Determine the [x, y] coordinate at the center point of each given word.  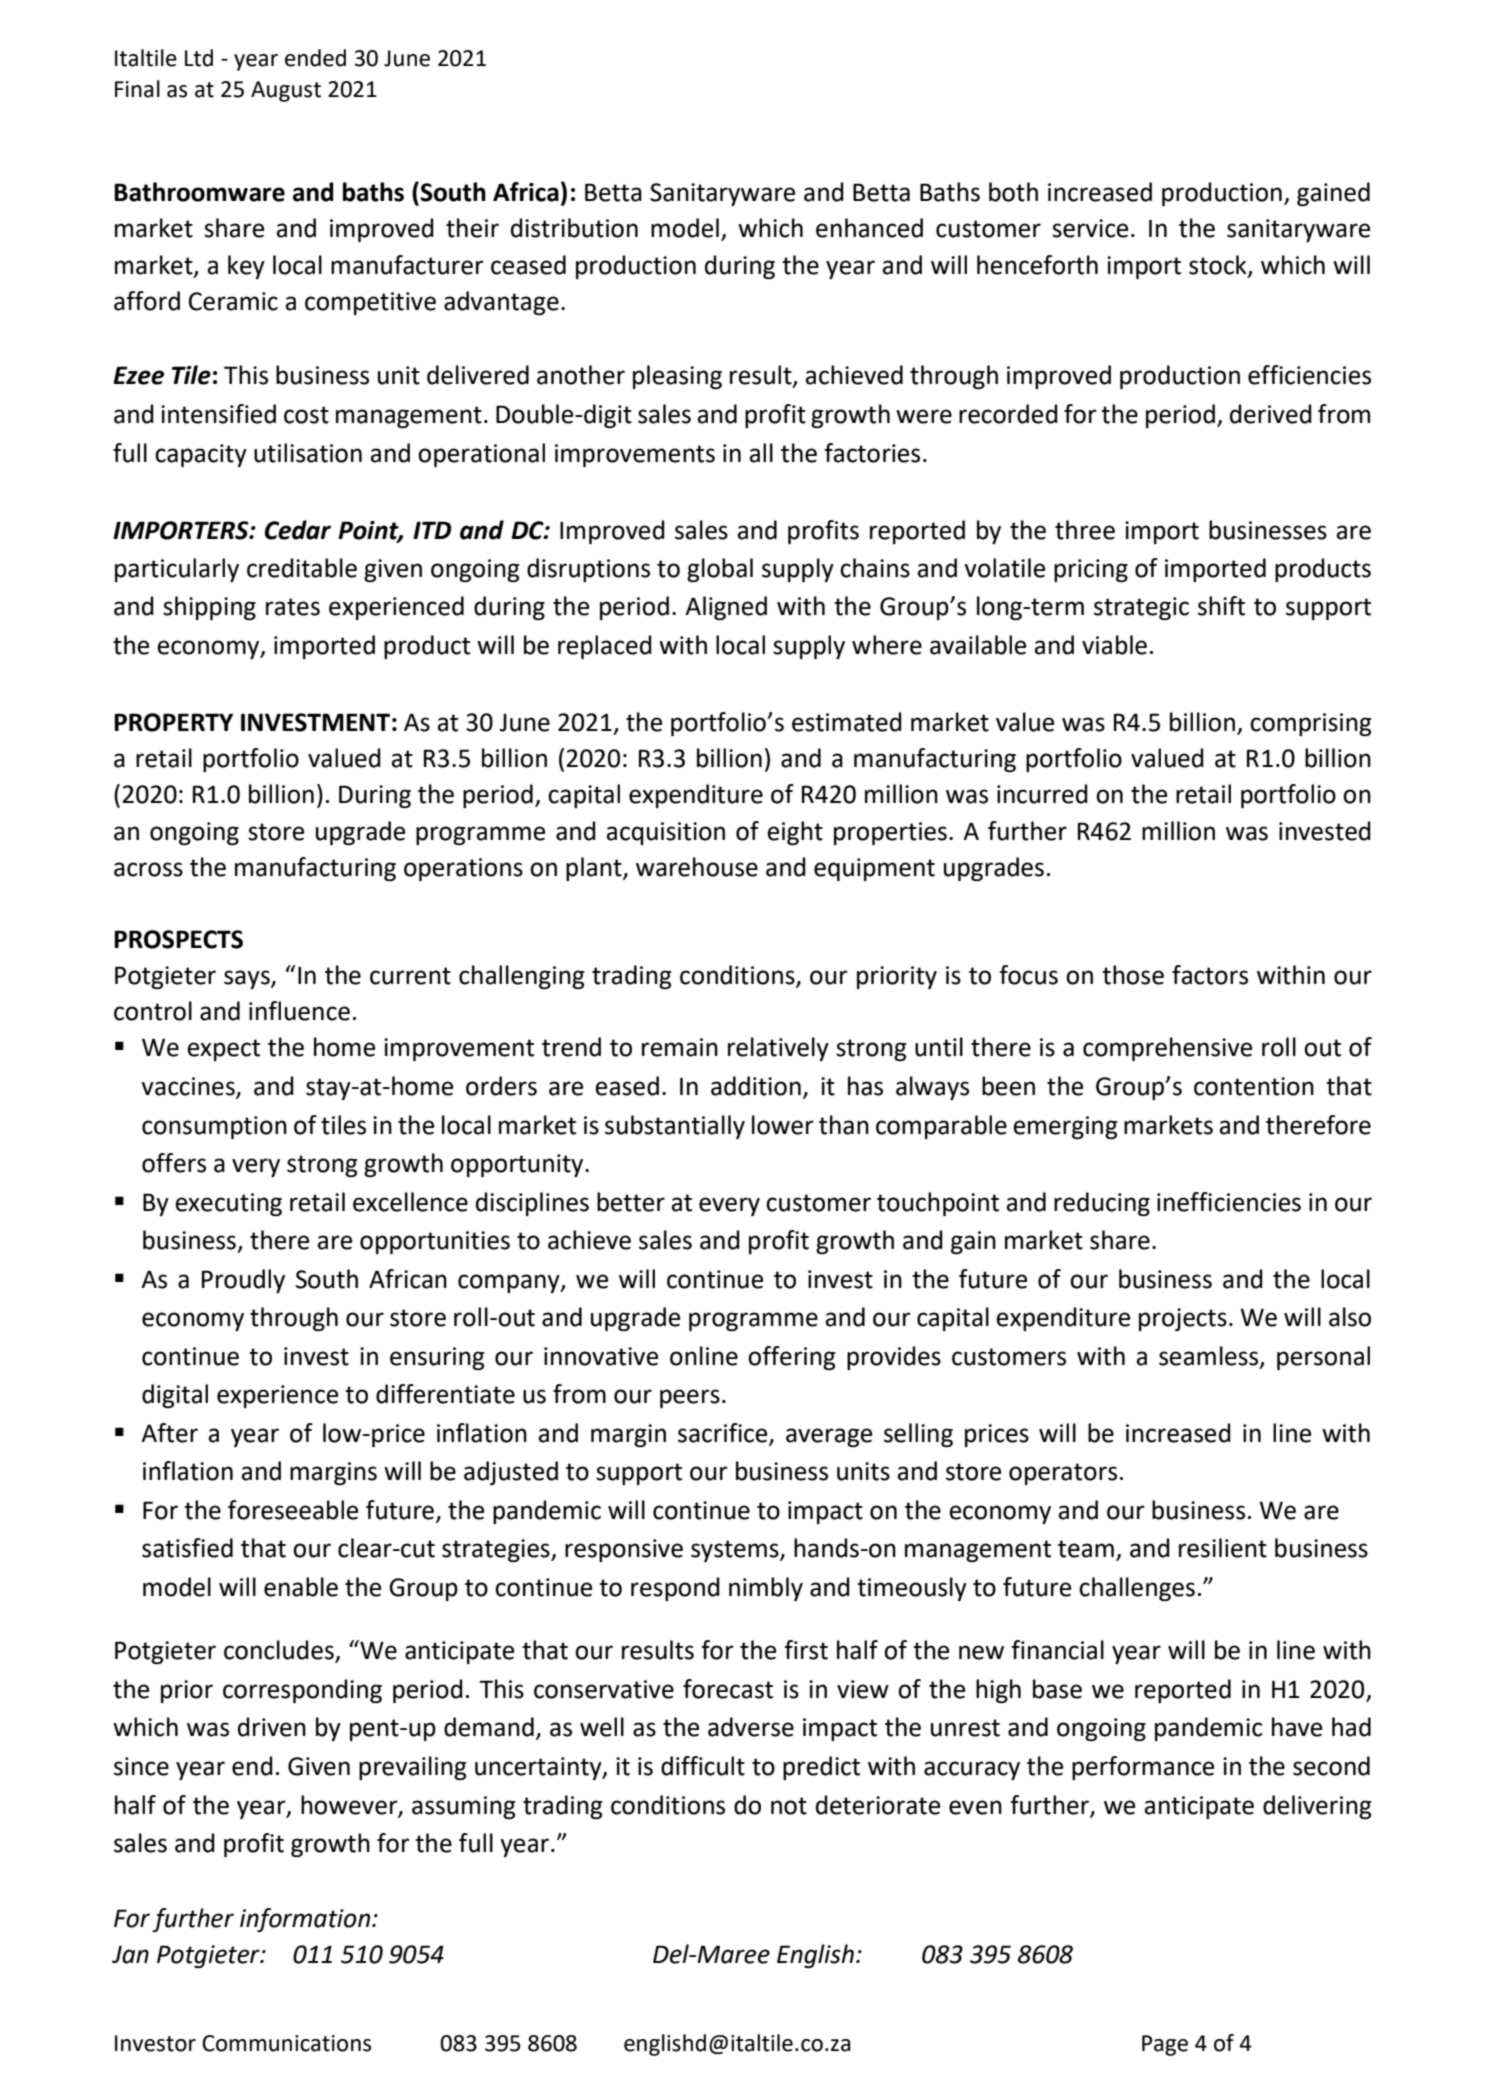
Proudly [243, 1281]
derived [1271, 414]
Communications [286, 2043]
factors [1210, 975]
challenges [1137, 1589]
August [286, 91]
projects [1183, 1319]
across [148, 869]
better [631, 1202]
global [720, 570]
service [1090, 228]
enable [301, 1587]
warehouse [697, 867]
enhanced [869, 228]
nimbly [766, 1589]
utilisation [308, 453]
